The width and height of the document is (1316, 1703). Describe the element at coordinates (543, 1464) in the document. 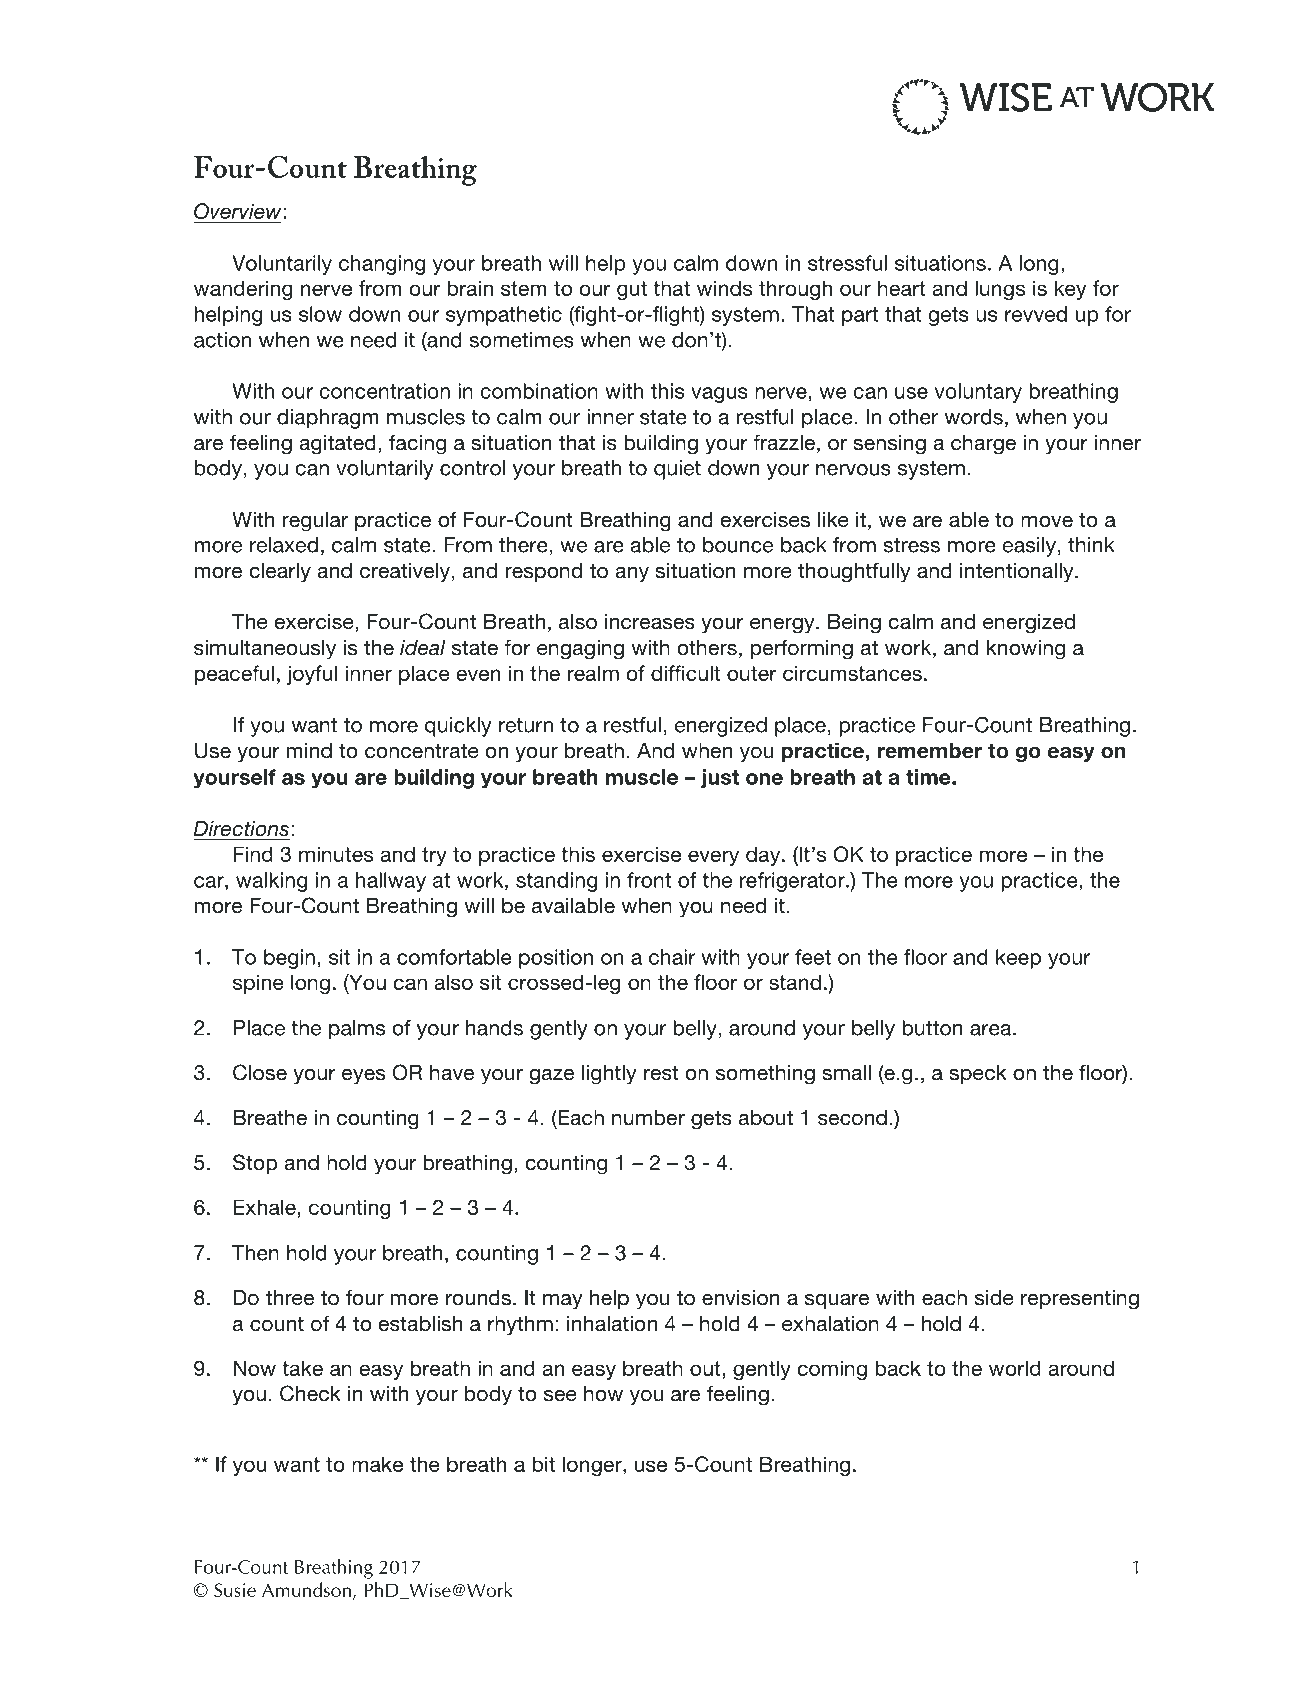

I see `bit` at that location.
